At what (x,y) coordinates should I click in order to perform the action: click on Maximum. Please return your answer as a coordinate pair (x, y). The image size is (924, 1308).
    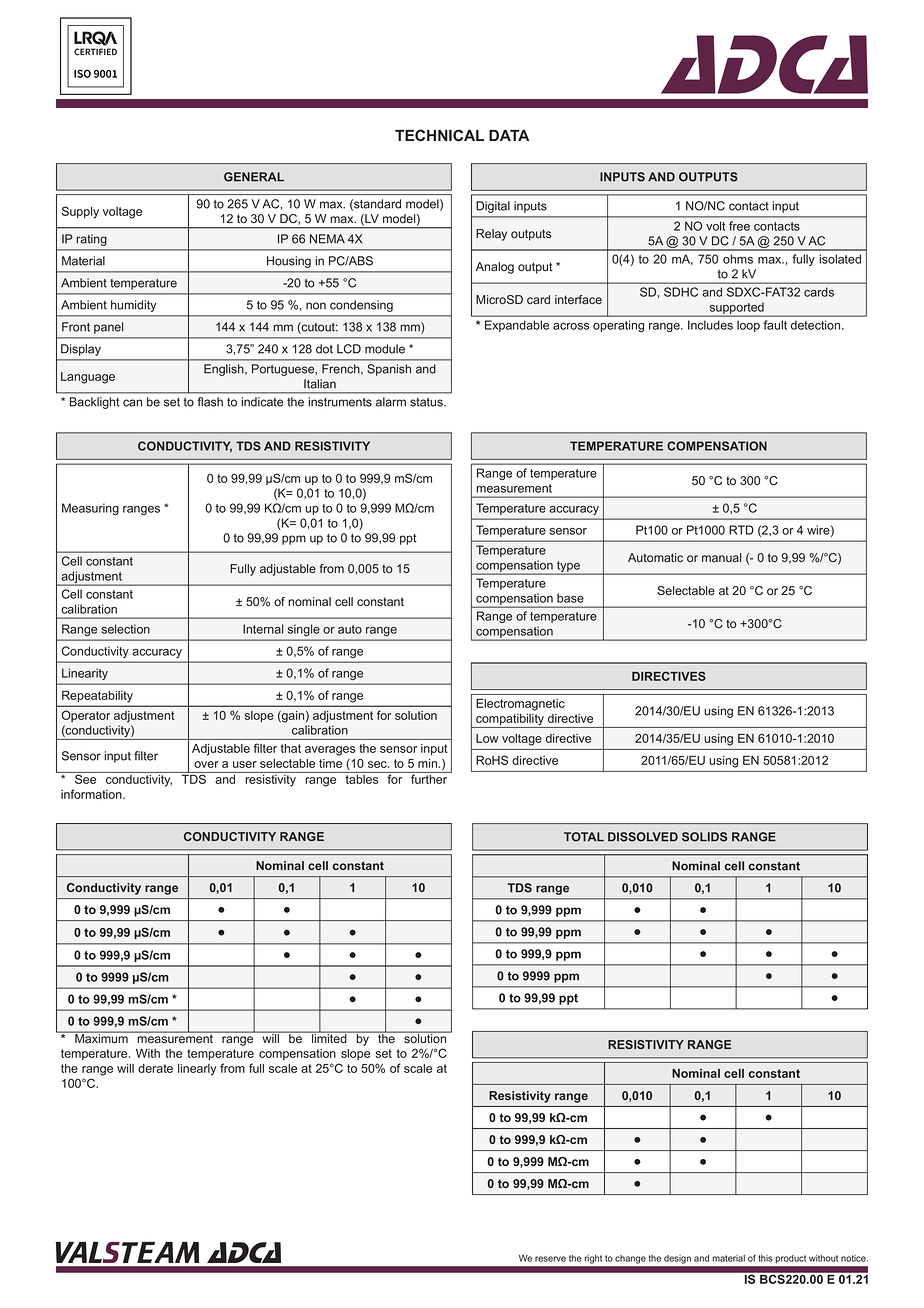
    Looking at the image, I should click on (101, 1038).
